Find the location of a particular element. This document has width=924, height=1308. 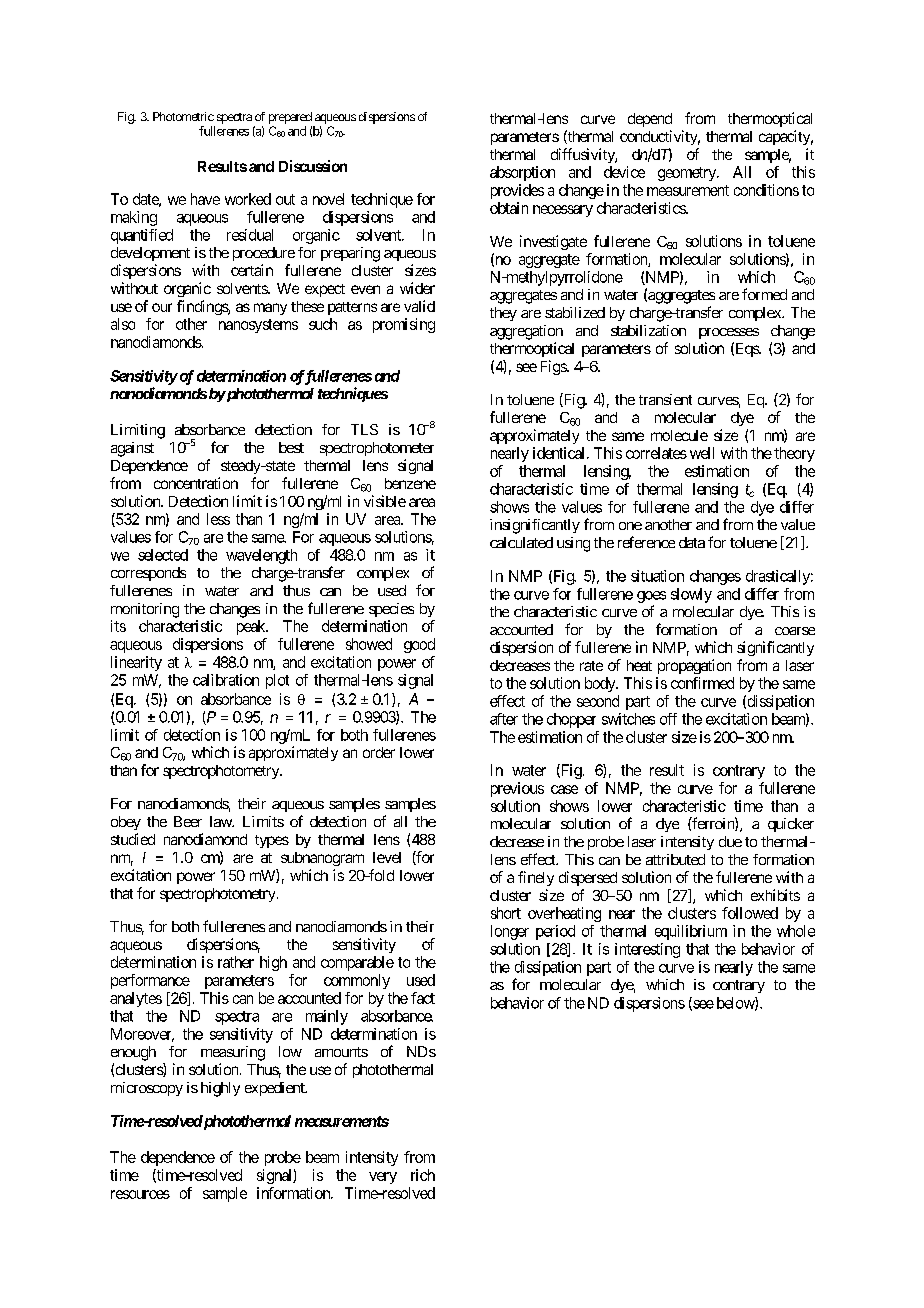

short is located at coordinates (506, 913).
